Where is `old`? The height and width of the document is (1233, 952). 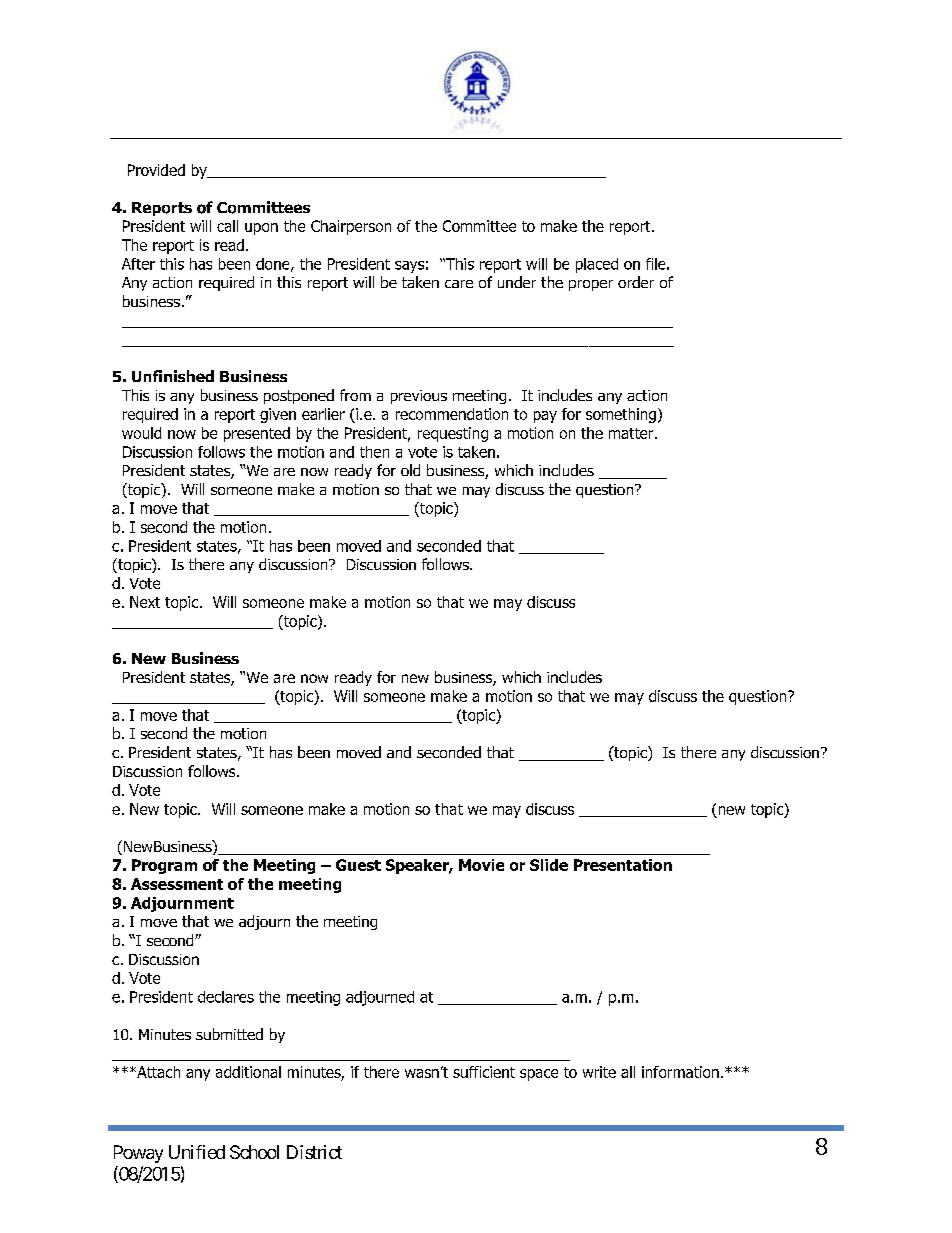
old is located at coordinates (410, 470).
